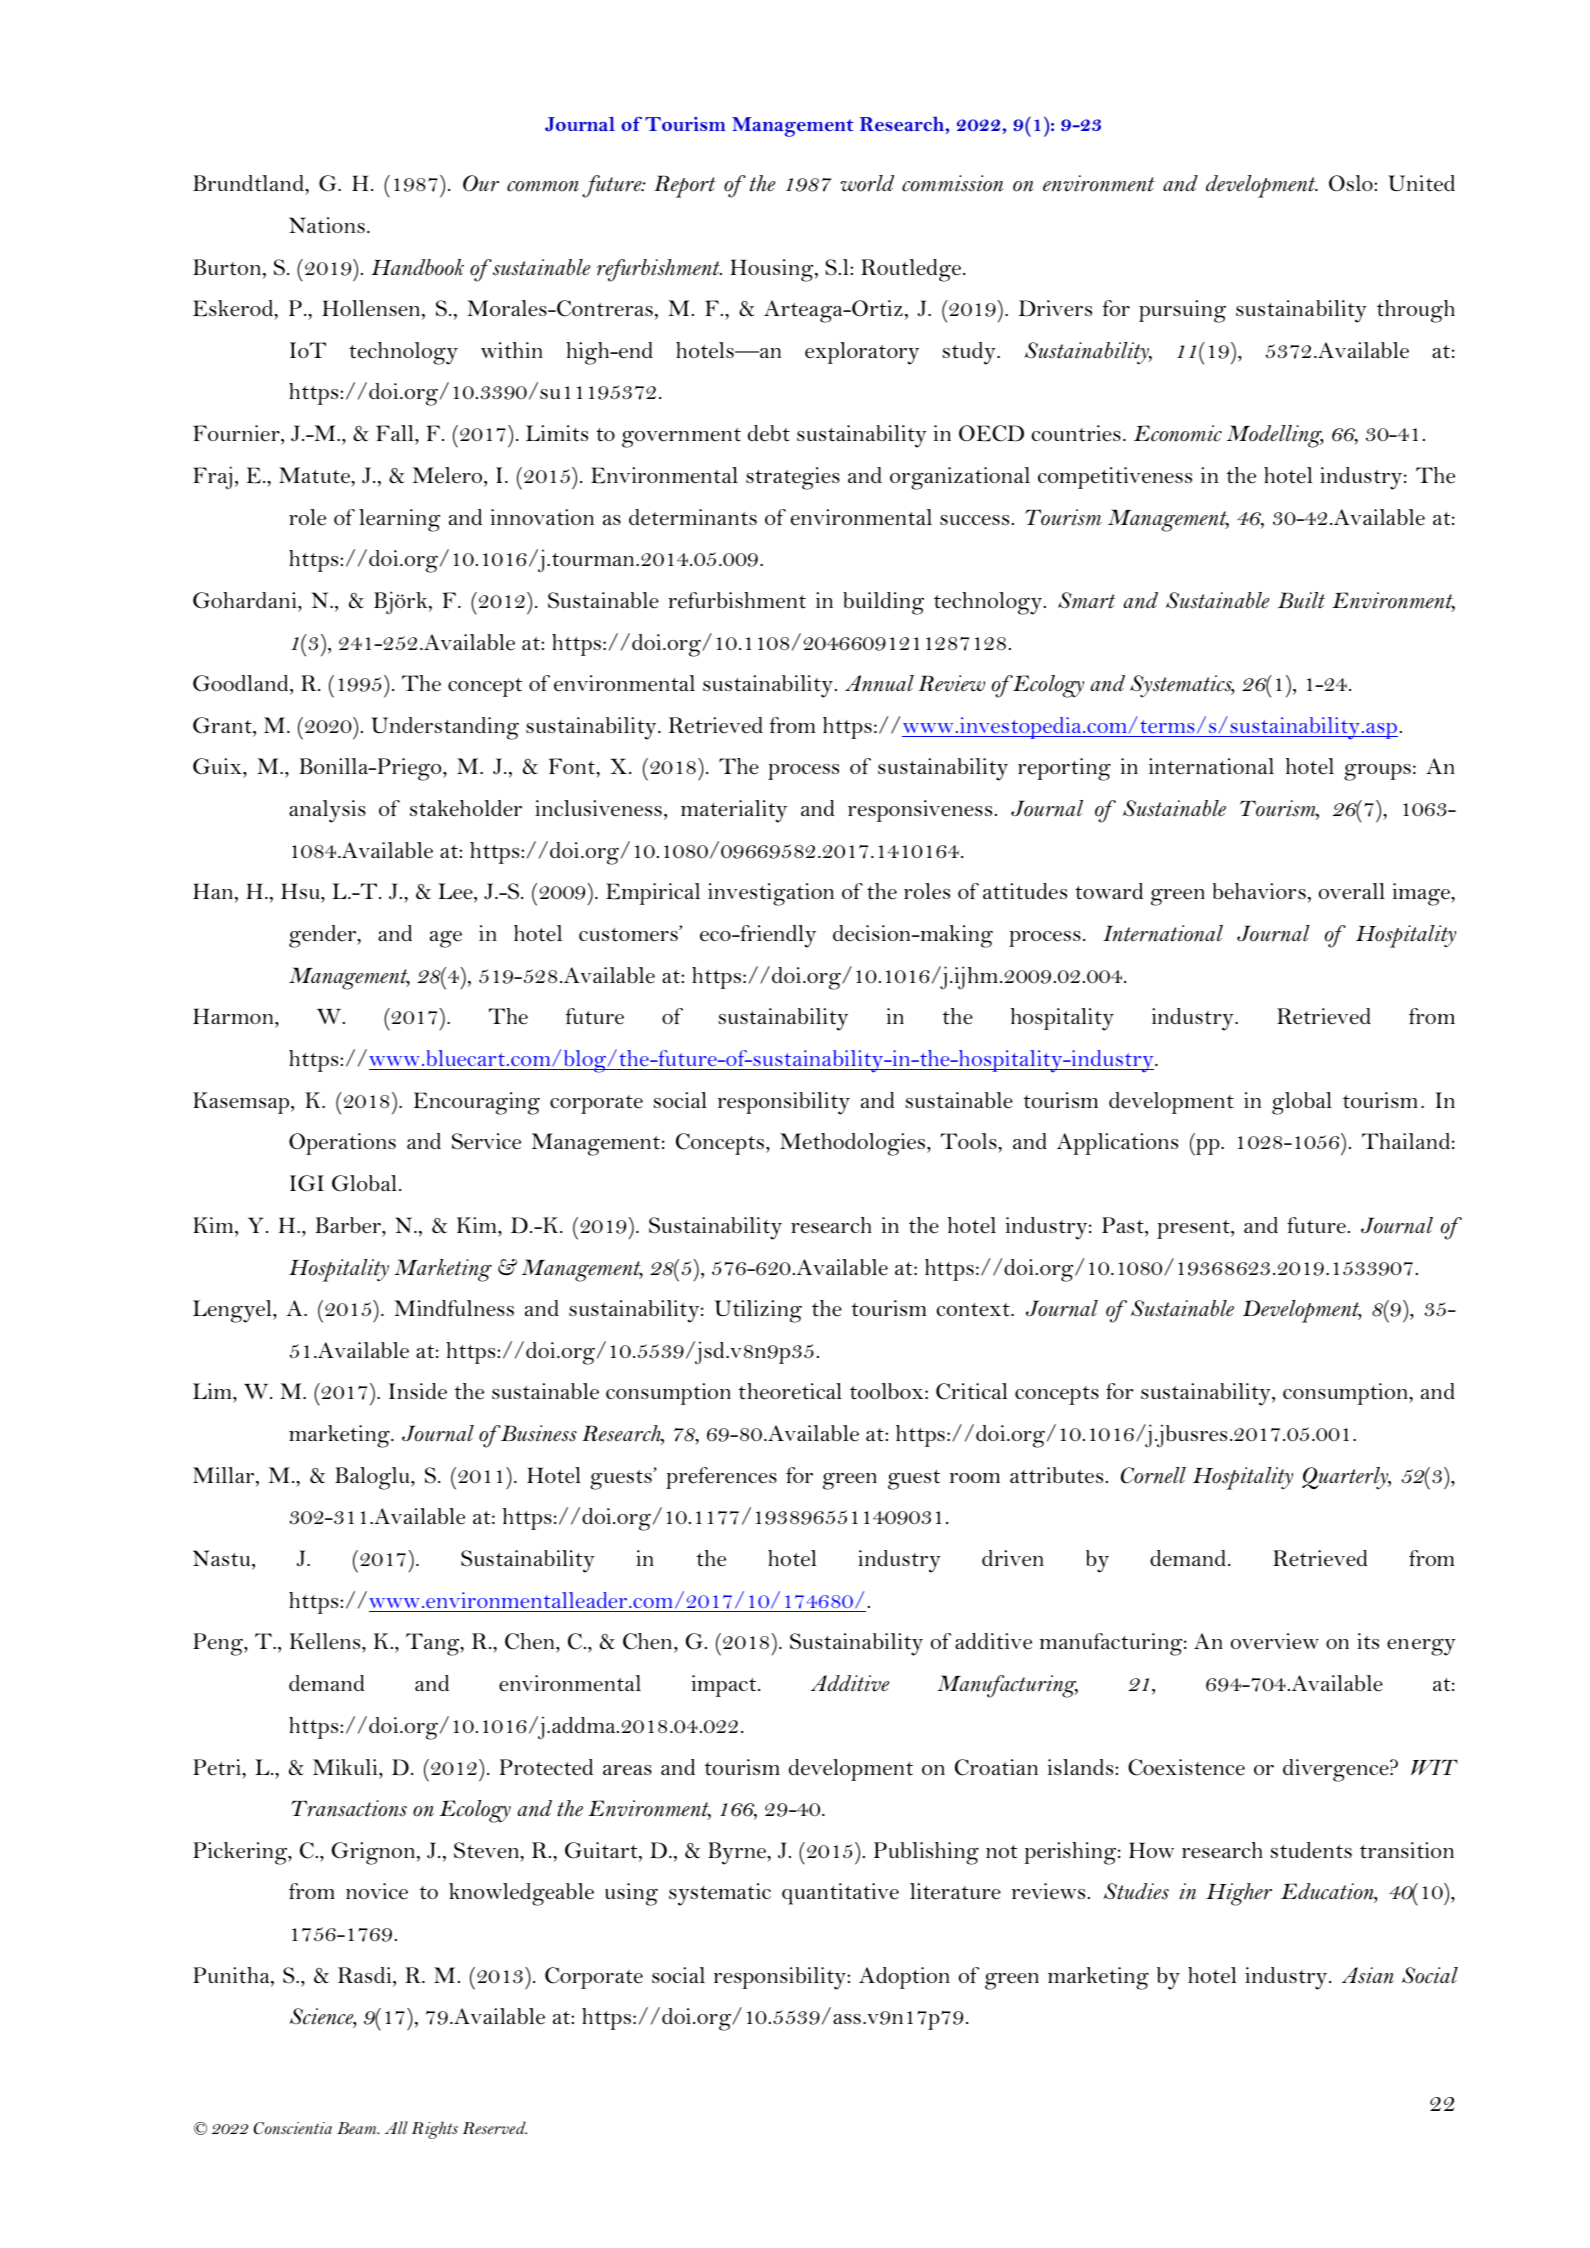  I want to click on investigation, so click(771, 894).
